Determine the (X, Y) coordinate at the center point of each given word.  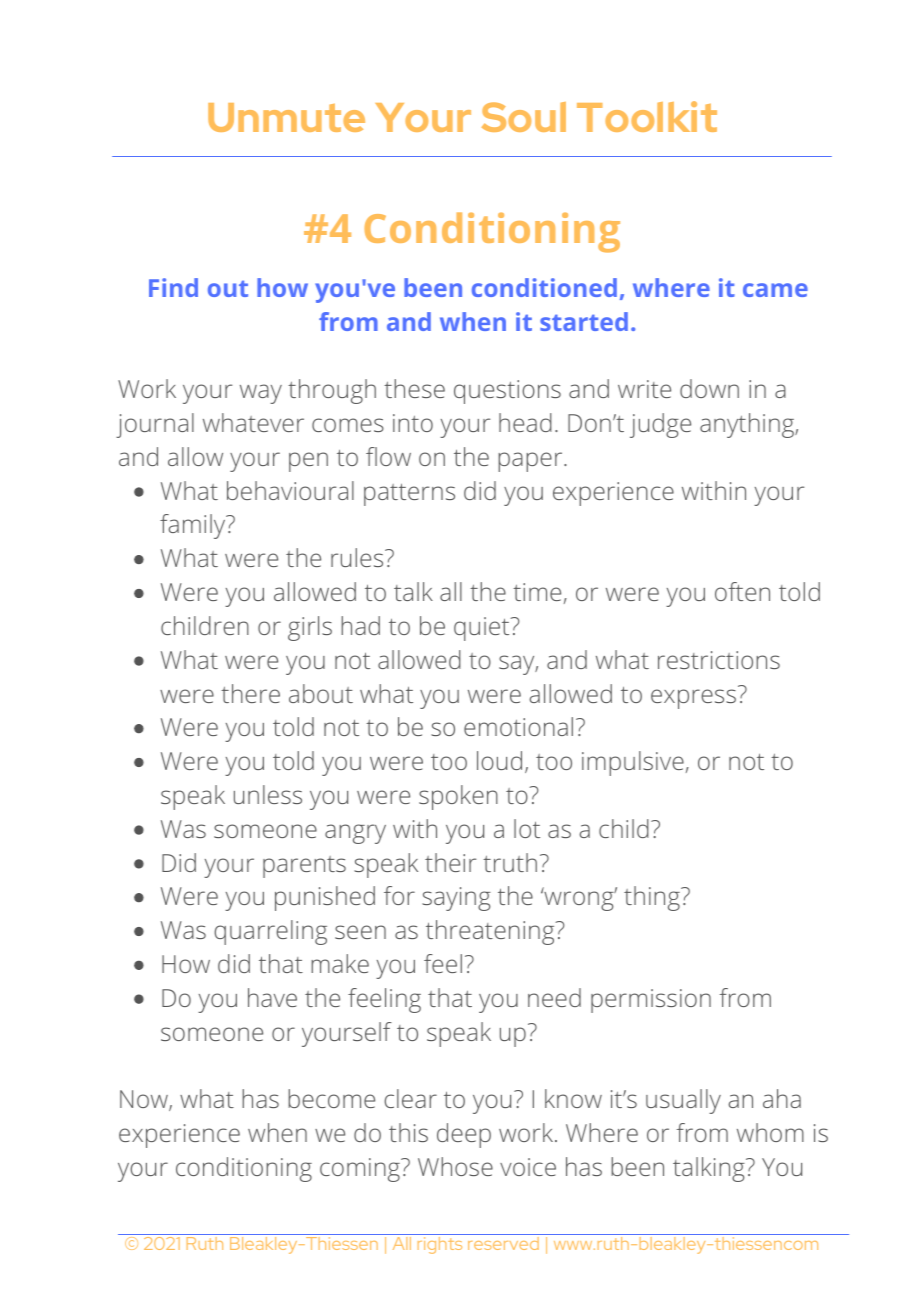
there (250, 693)
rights (440, 1244)
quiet (483, 629)
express (693, 699)
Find (173, 287)
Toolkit (647, 116)
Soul (524, 117)
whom (770, 1132)
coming (361, 1170)
